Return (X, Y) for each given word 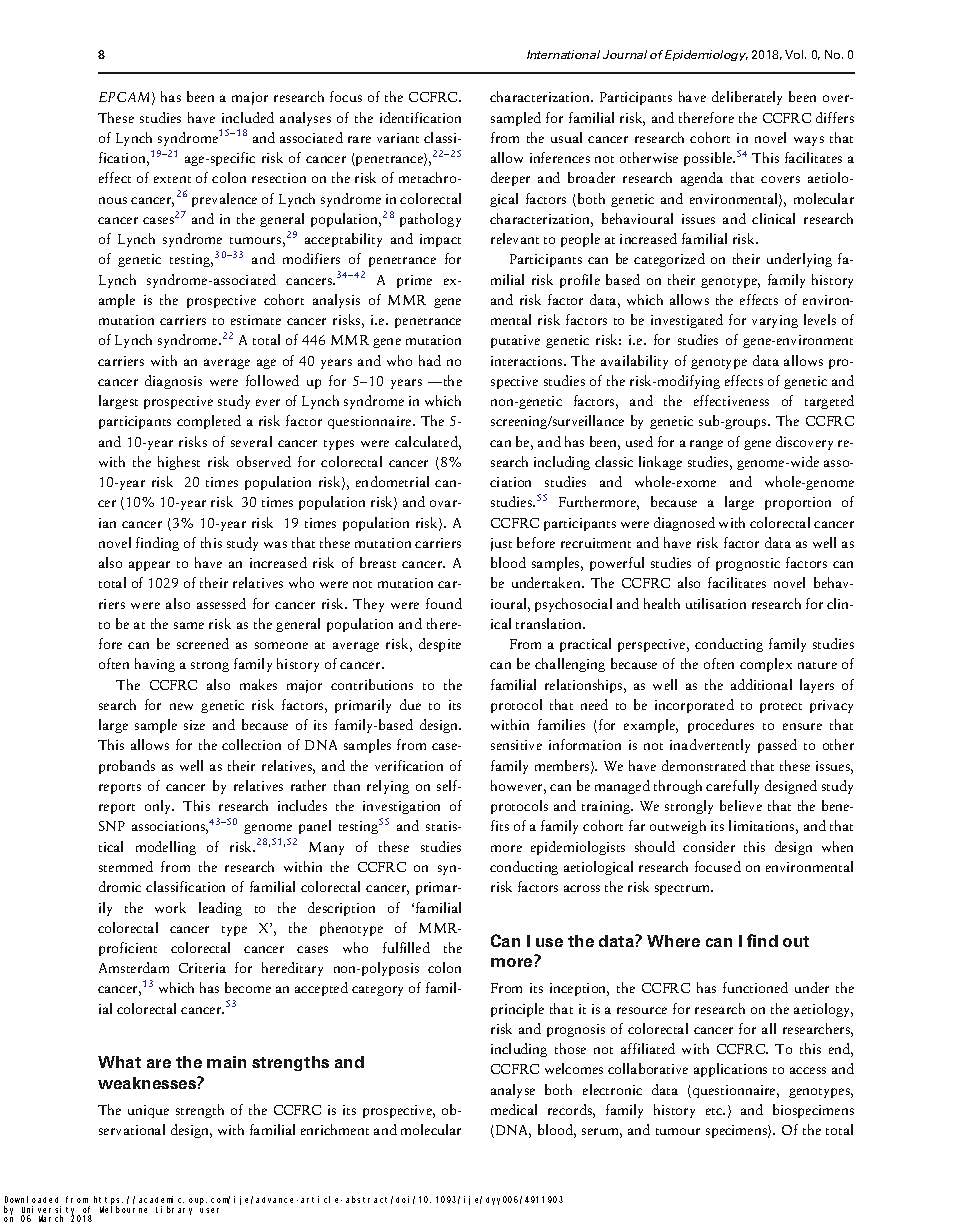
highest (179, 463)
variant (398, 138)
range (706, 445)
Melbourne (123, 1209)
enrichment (335, 1129)
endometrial (392, 481)
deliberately (747, 98)
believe (741, 805)
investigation (401, 807)
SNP (112, 826)
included (248, 117)
